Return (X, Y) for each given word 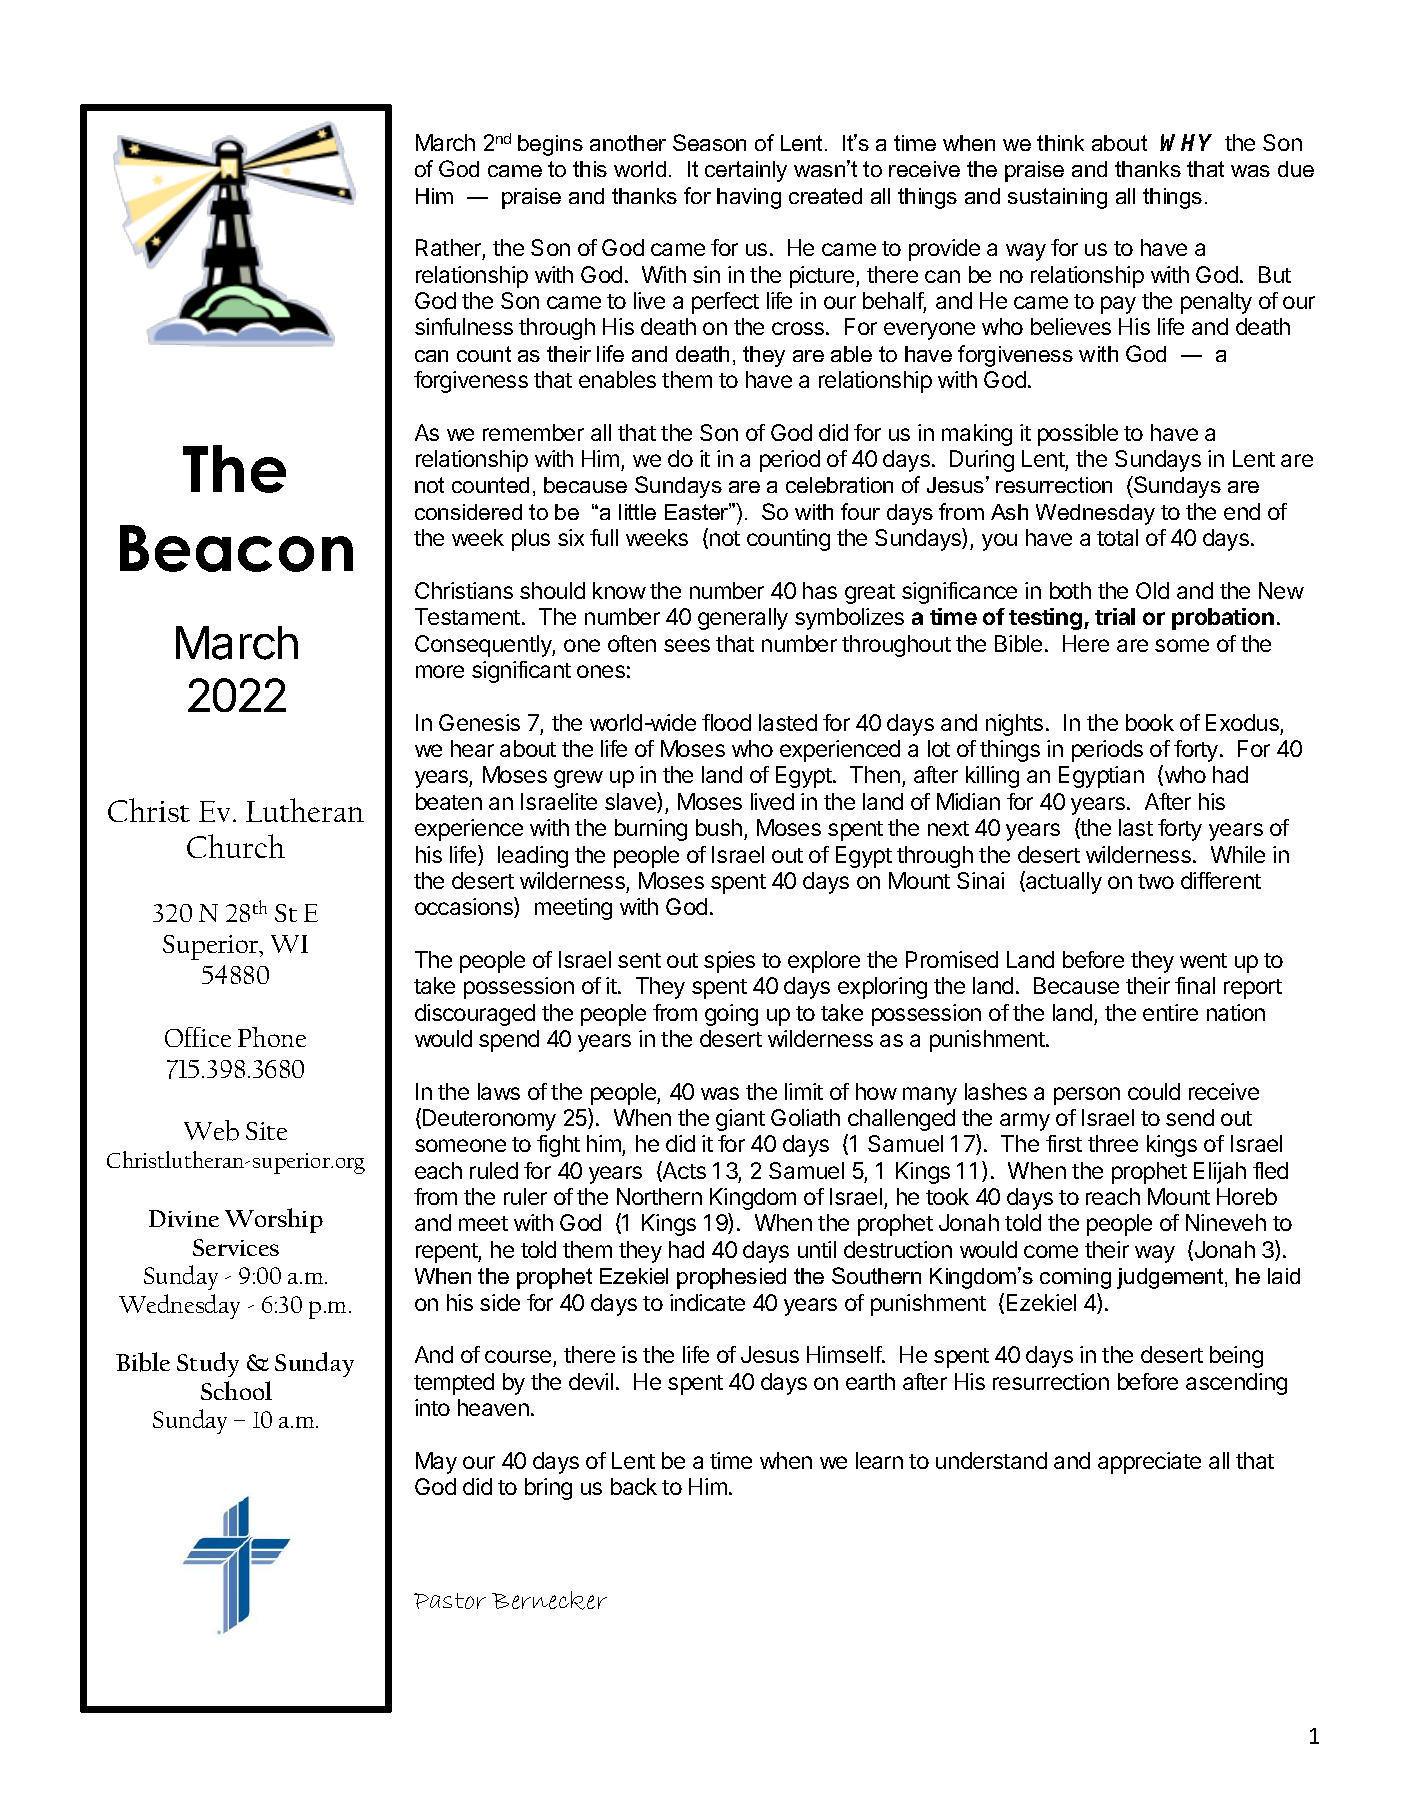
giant (740, 1120)
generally (743, 619)
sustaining (1057, 198)
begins (550, 145)
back (634, 1486)
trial (1115, 616)
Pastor (450, 1601)
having (749, 198)
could (1154, 1091)
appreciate (1149, 1463)
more (440, 671)
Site (266, 1131)
